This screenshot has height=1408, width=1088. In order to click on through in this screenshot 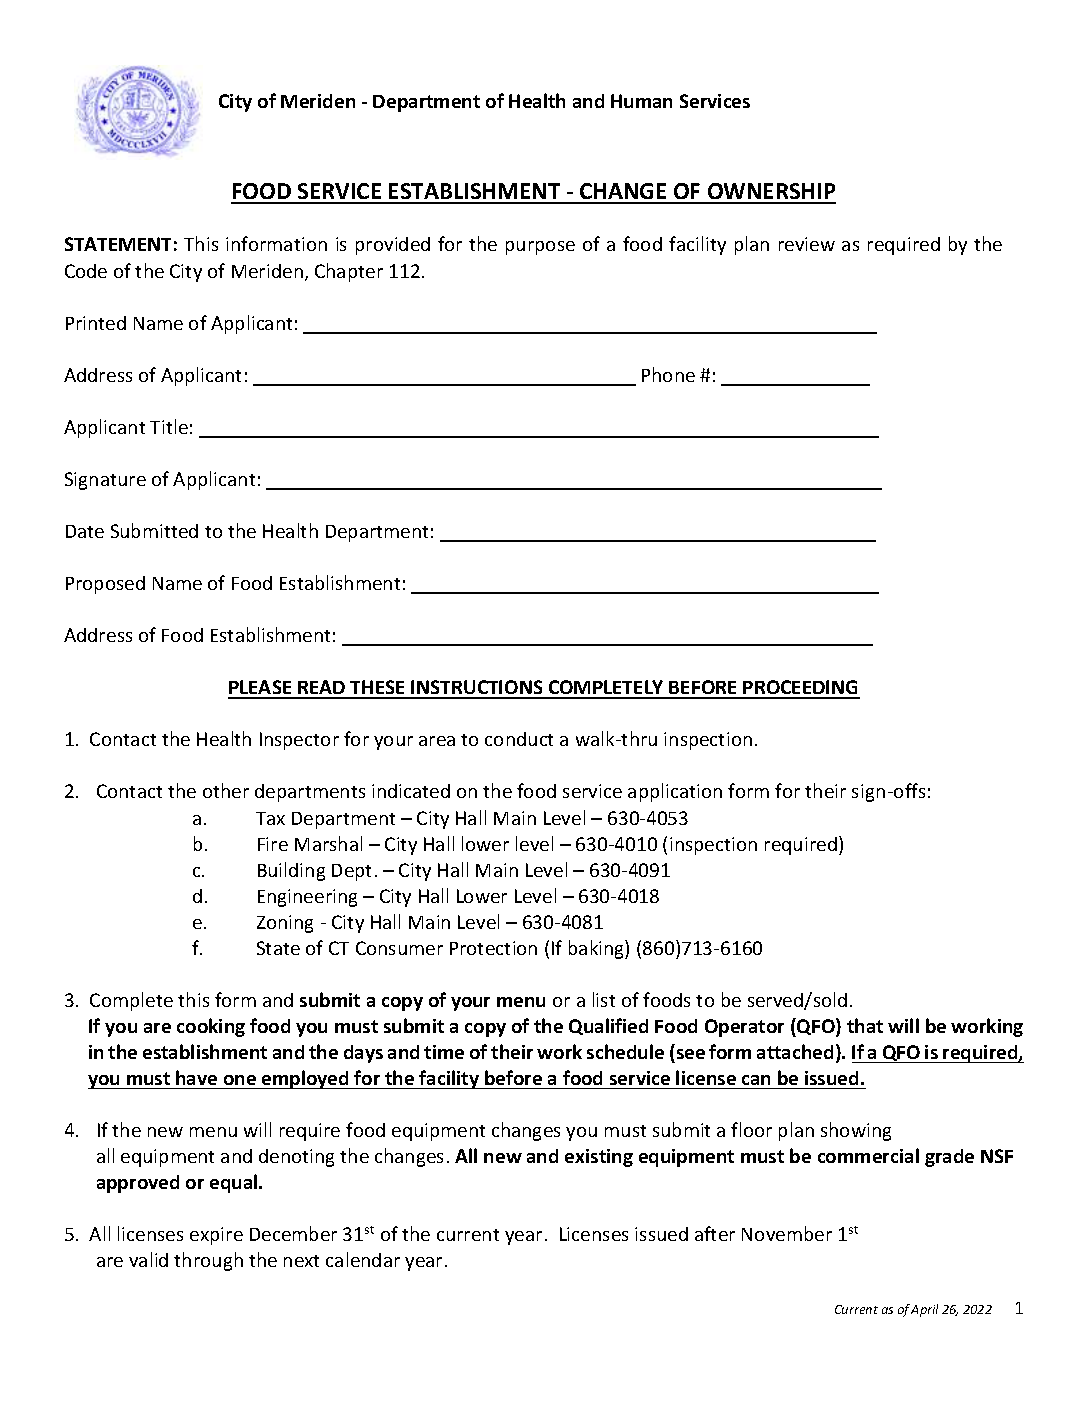, I will do `click(208, 1261)`.
